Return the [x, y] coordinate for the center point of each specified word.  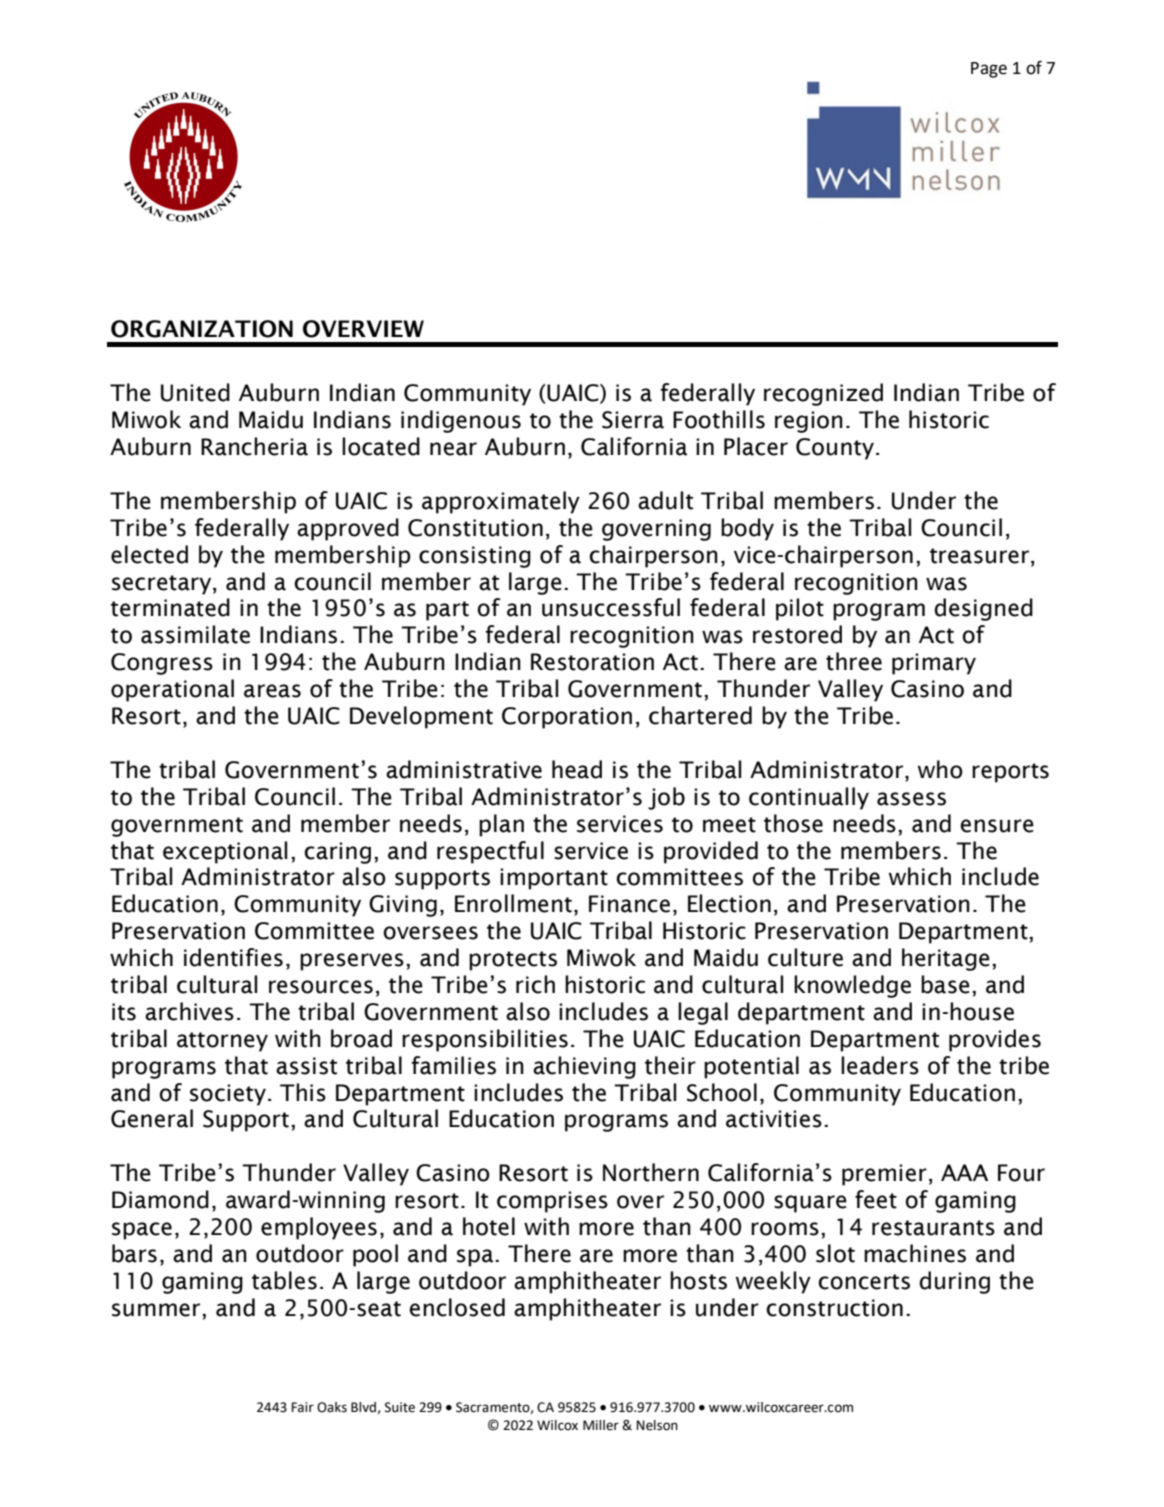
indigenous [461, 421]
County [836, 449]
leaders [880, 1065]
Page [989, 70]
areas [272, 691]
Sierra [633, 420]
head [577, 769]
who [940, 769]
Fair [302, 1407]
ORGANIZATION [202, 329]
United [195, 392]
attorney [222, 1042]
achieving [584, 1067]
